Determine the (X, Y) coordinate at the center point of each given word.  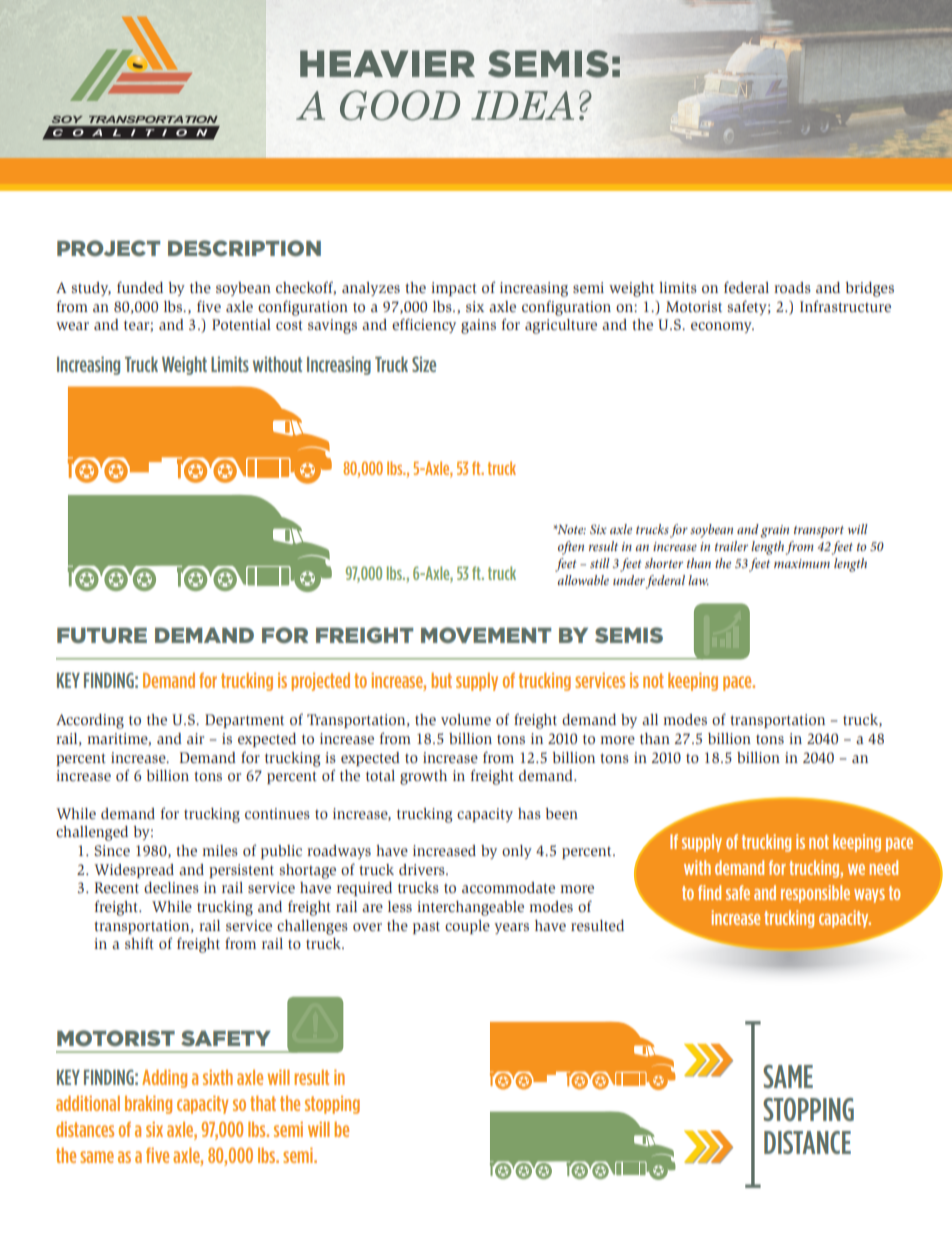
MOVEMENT (486, 635)
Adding (164, 1078)
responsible (815, 894)
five (209, 306)
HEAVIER (387, 63)
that (263, 1103)
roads (792, 287)
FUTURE (102, 635)
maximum (802, 563)
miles (220, 850)
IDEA (522, 105)
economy (722, 327)
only (517, 852)
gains (478, 326)
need (883, 867)
